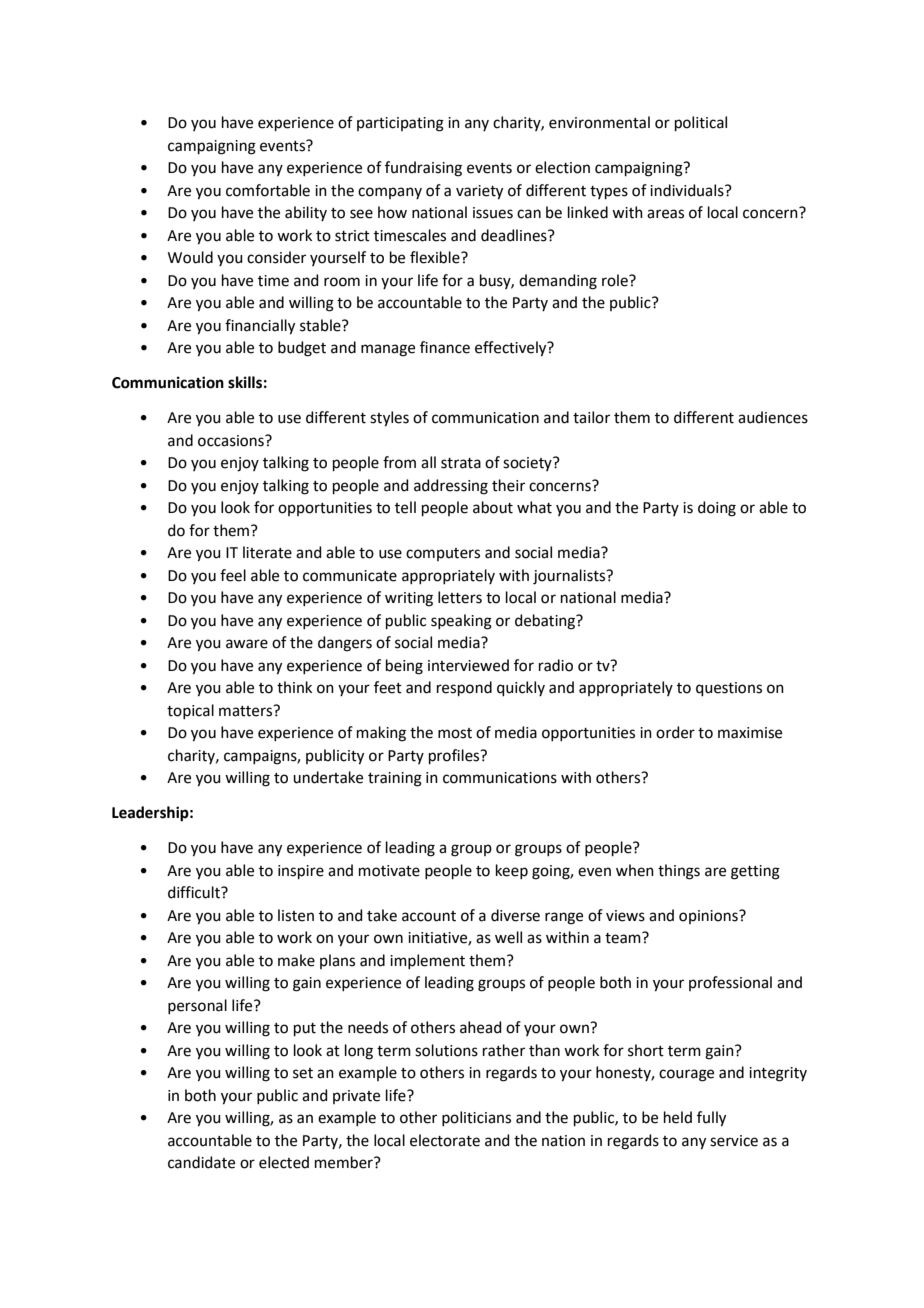 This screenshot has height=1308, width=924. Describe the element at coordinates (479, 192) in the screenshot. I see `variety` at that location.
